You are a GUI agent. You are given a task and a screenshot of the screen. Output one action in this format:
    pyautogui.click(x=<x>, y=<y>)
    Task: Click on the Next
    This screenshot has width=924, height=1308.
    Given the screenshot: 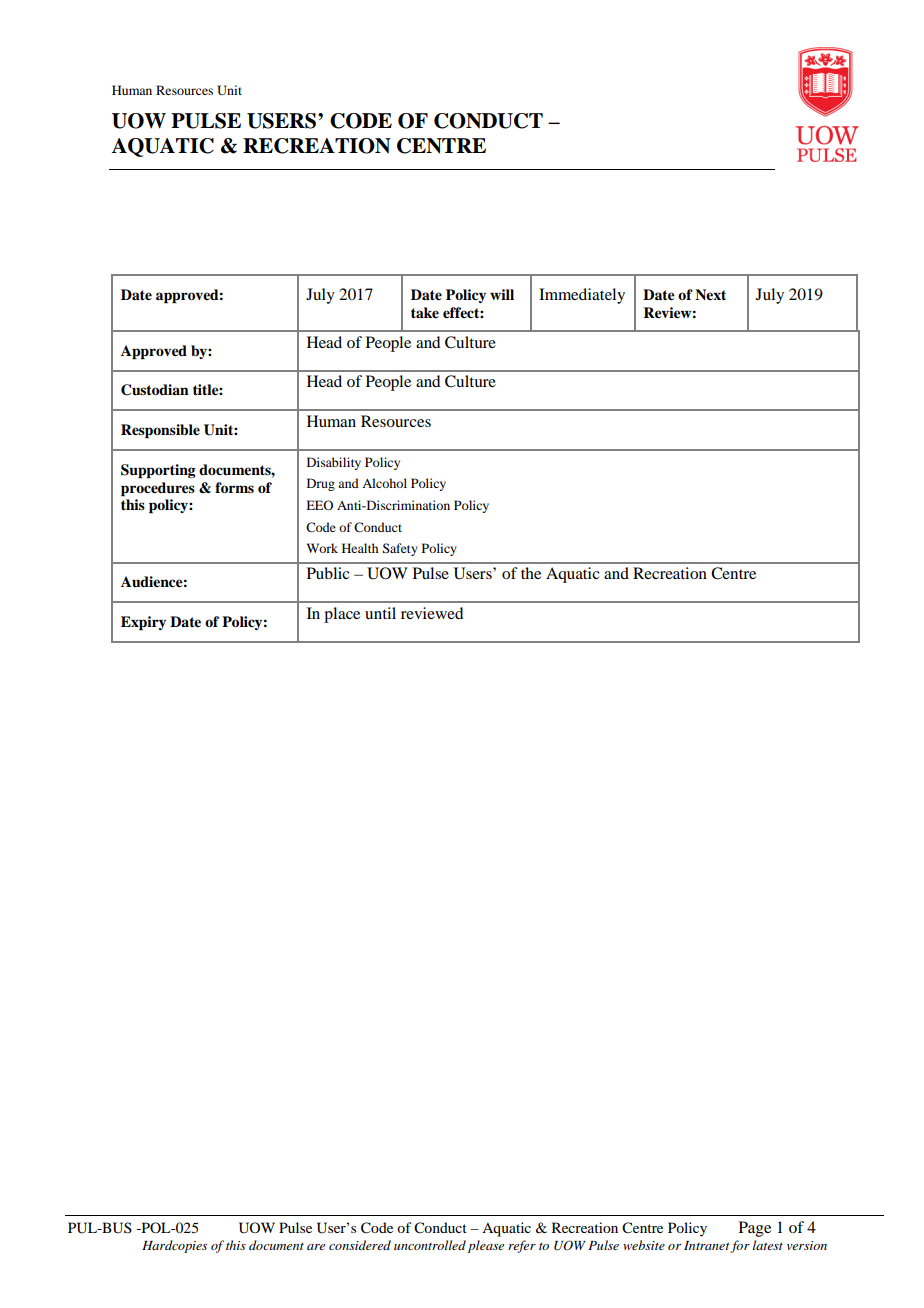 What is the action you would take?
    pyautogui.click(x=710, y=294)
